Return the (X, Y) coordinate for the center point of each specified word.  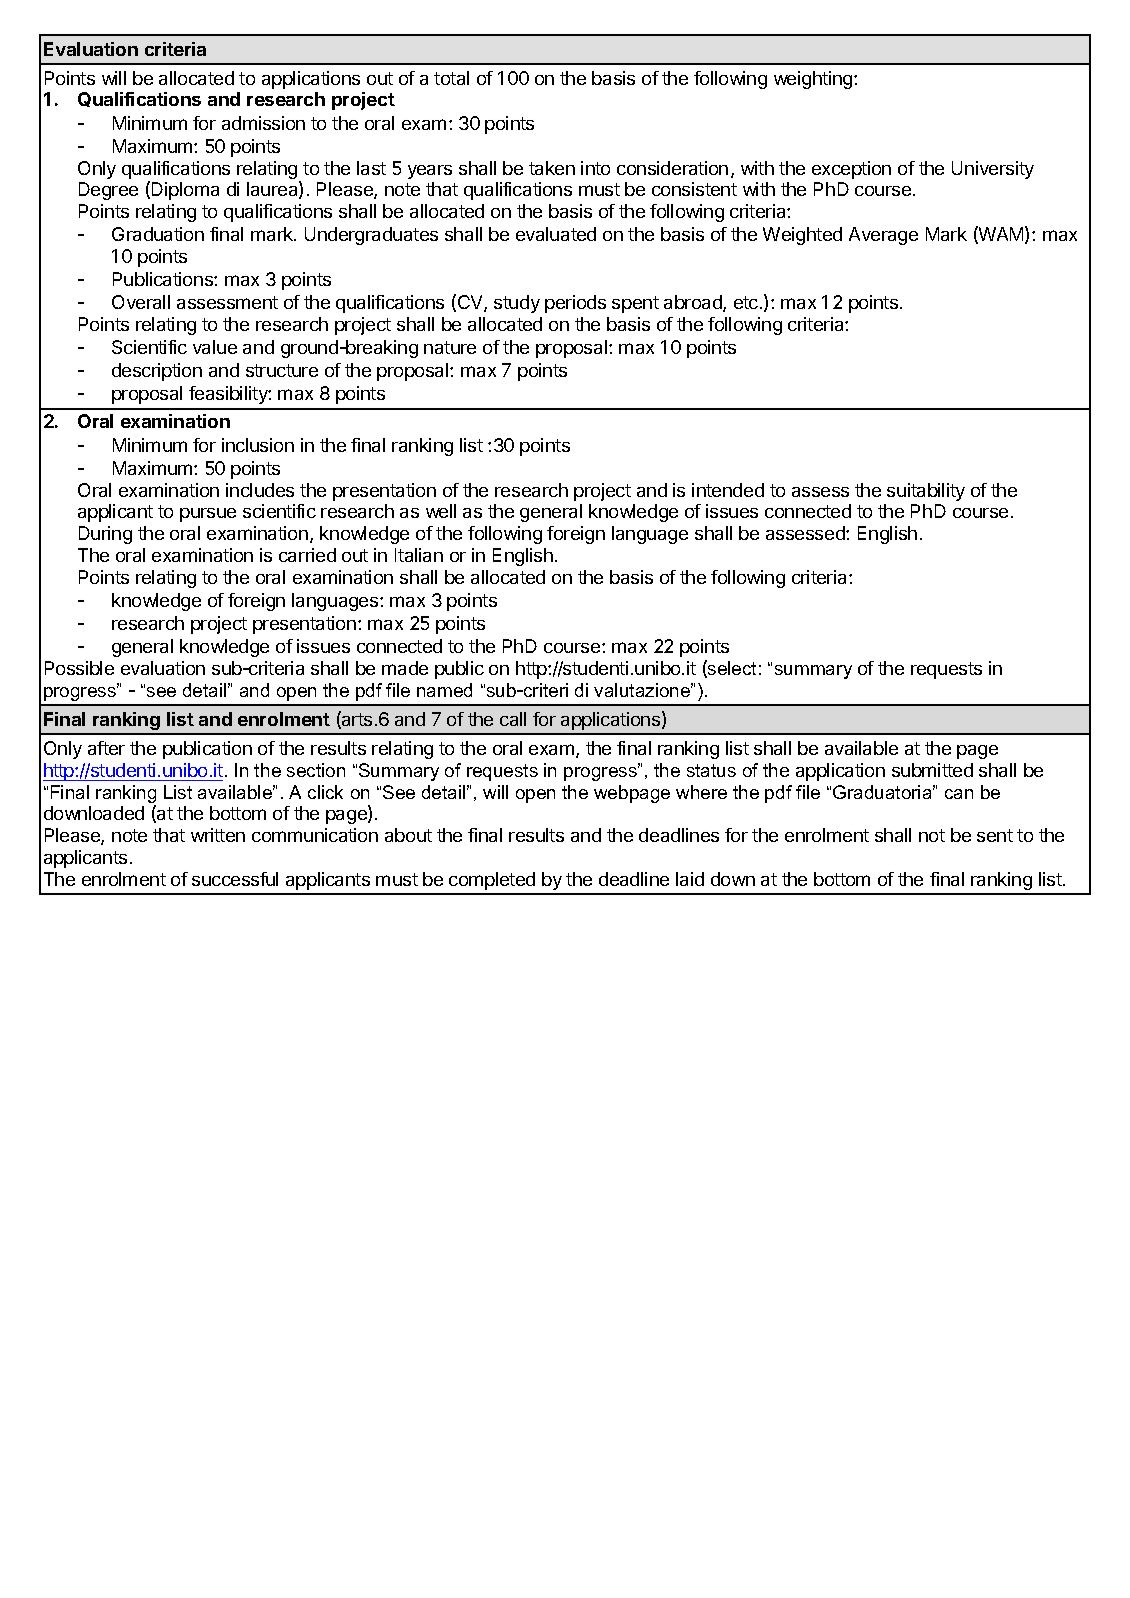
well (441, 511)
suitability (926, 492)
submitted (932, 770)
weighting (814, 80)
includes (260, 490)
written (218, 835)
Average (883, 236)
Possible (79, 668)
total (451, 78)
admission (263, 123)
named (444, 690)
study (517, 304)
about (408, 835)
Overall (141, 302)
